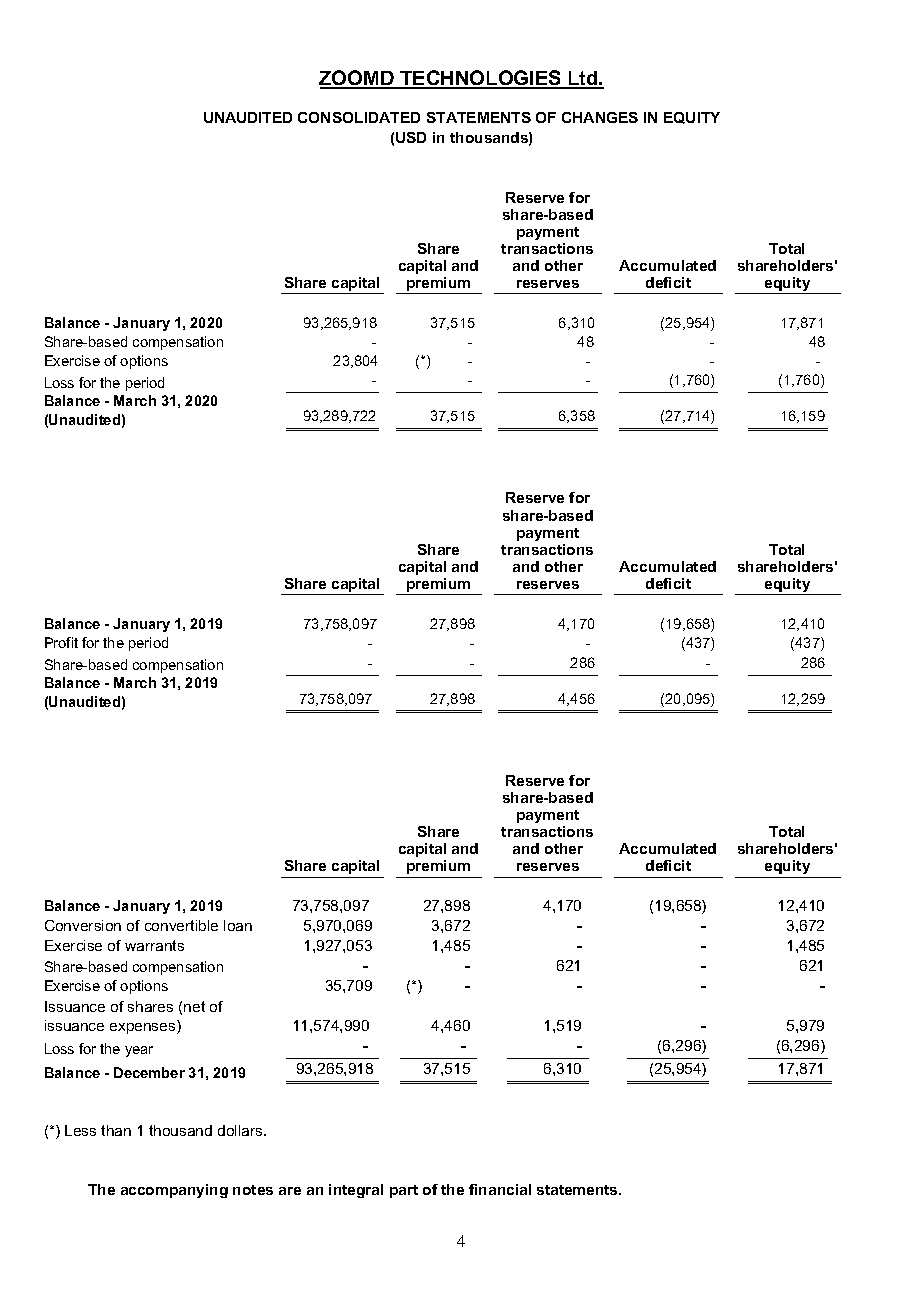  Describe the element at coordinates (480, 79) in the page. I see `TECHNOLOGIES` at that location.
